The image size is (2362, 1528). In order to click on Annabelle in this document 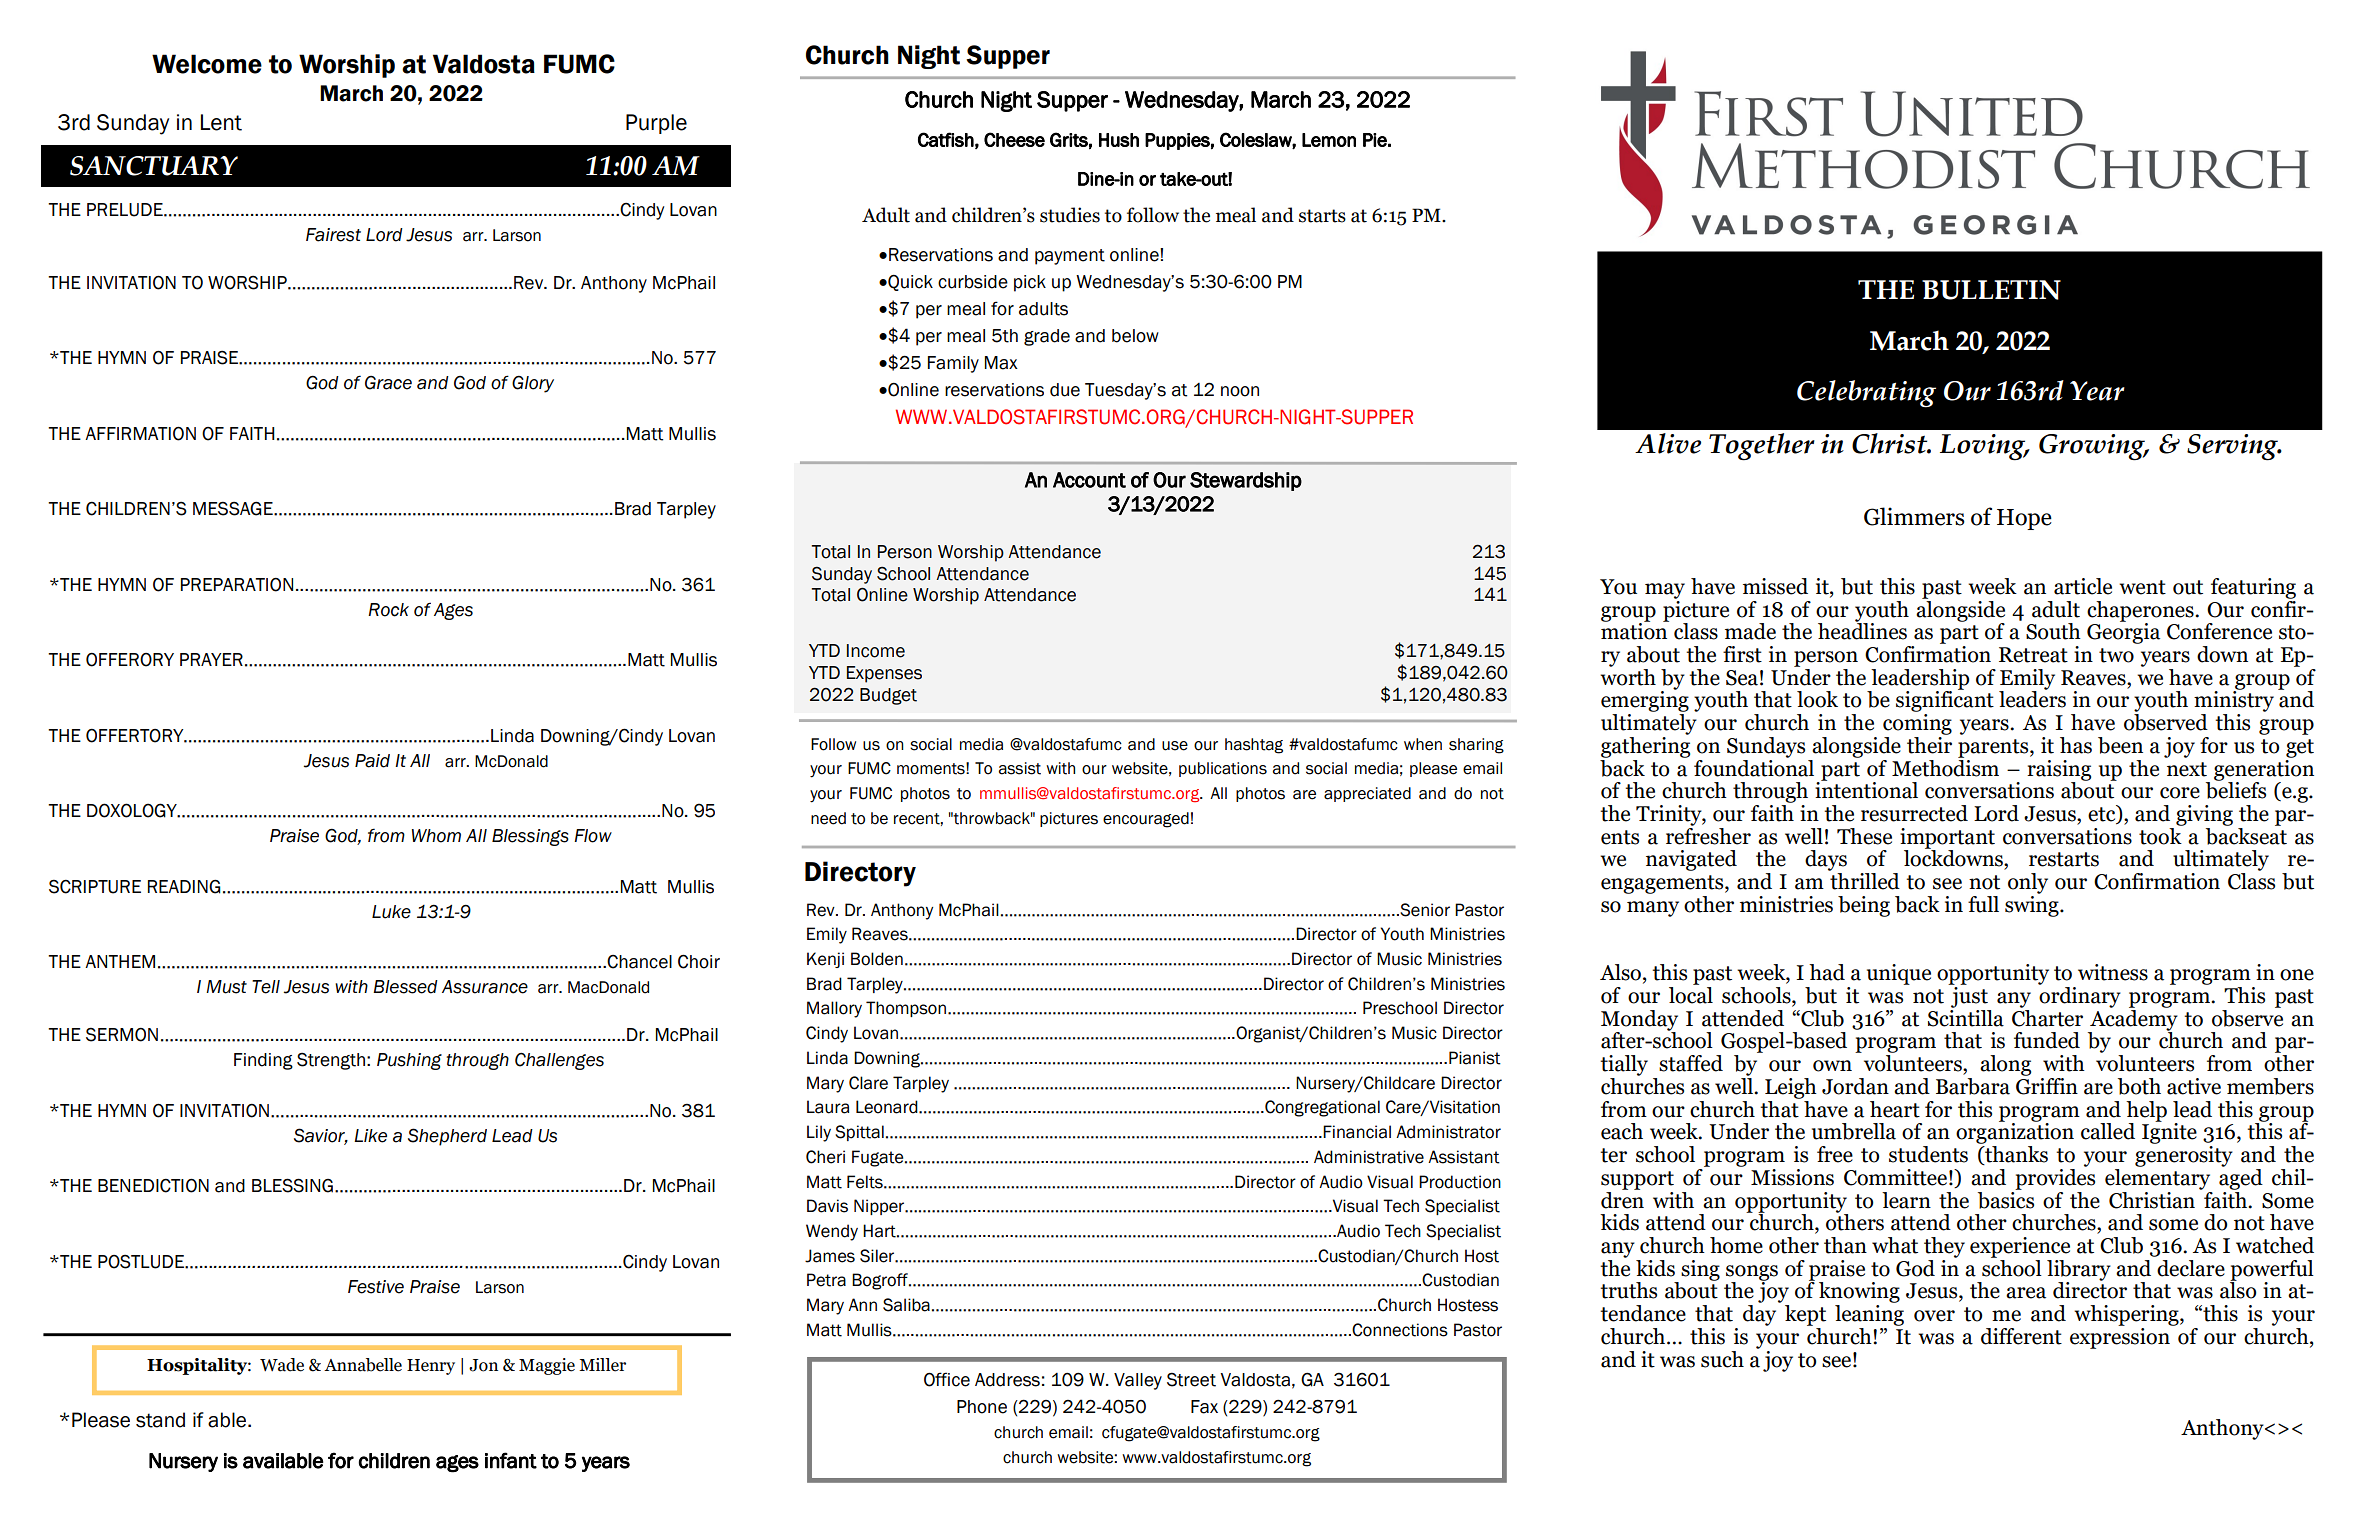, I will do `click(363, 1365)`.
